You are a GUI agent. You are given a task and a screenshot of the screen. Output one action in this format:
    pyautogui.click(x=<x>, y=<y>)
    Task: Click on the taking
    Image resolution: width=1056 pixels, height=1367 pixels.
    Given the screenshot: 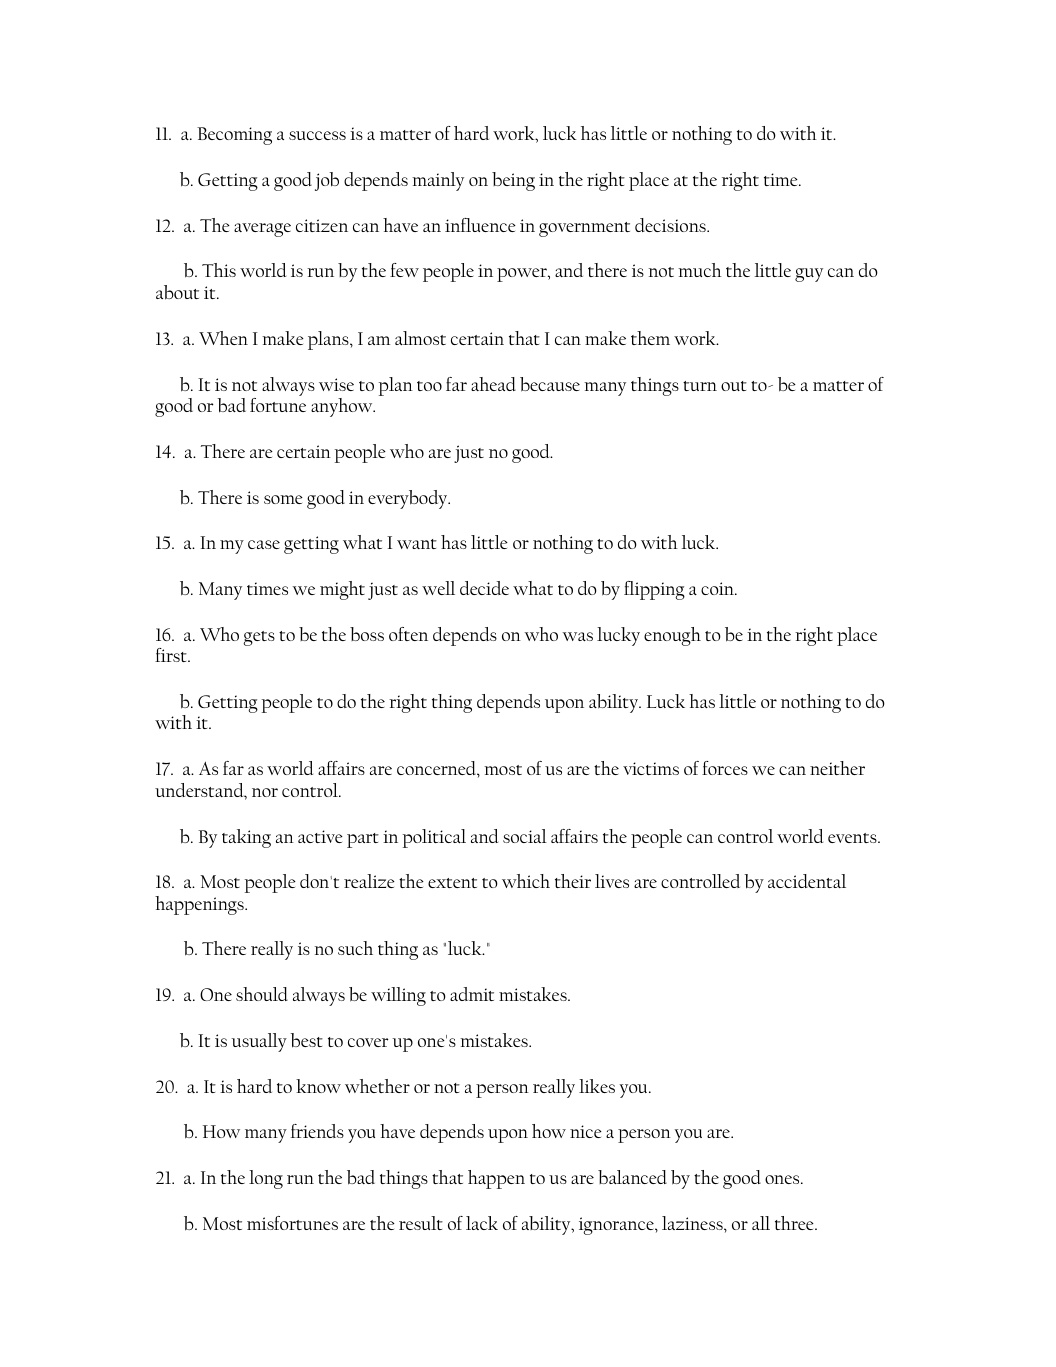 What is the action you would take?
    pyautogui.click(x=246, y=838)
